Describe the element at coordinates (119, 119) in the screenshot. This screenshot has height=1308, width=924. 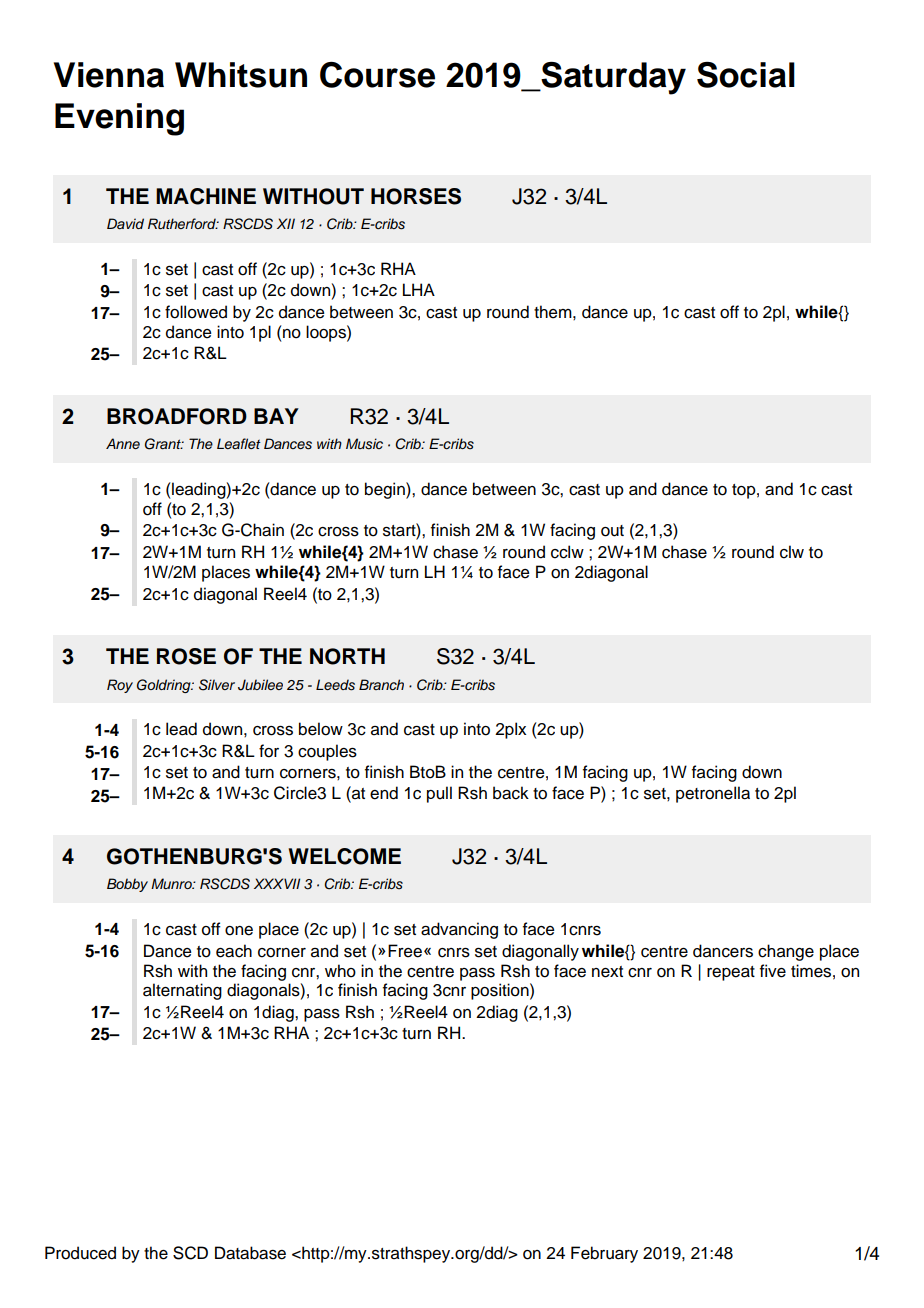
I see `Evening` at that location.
